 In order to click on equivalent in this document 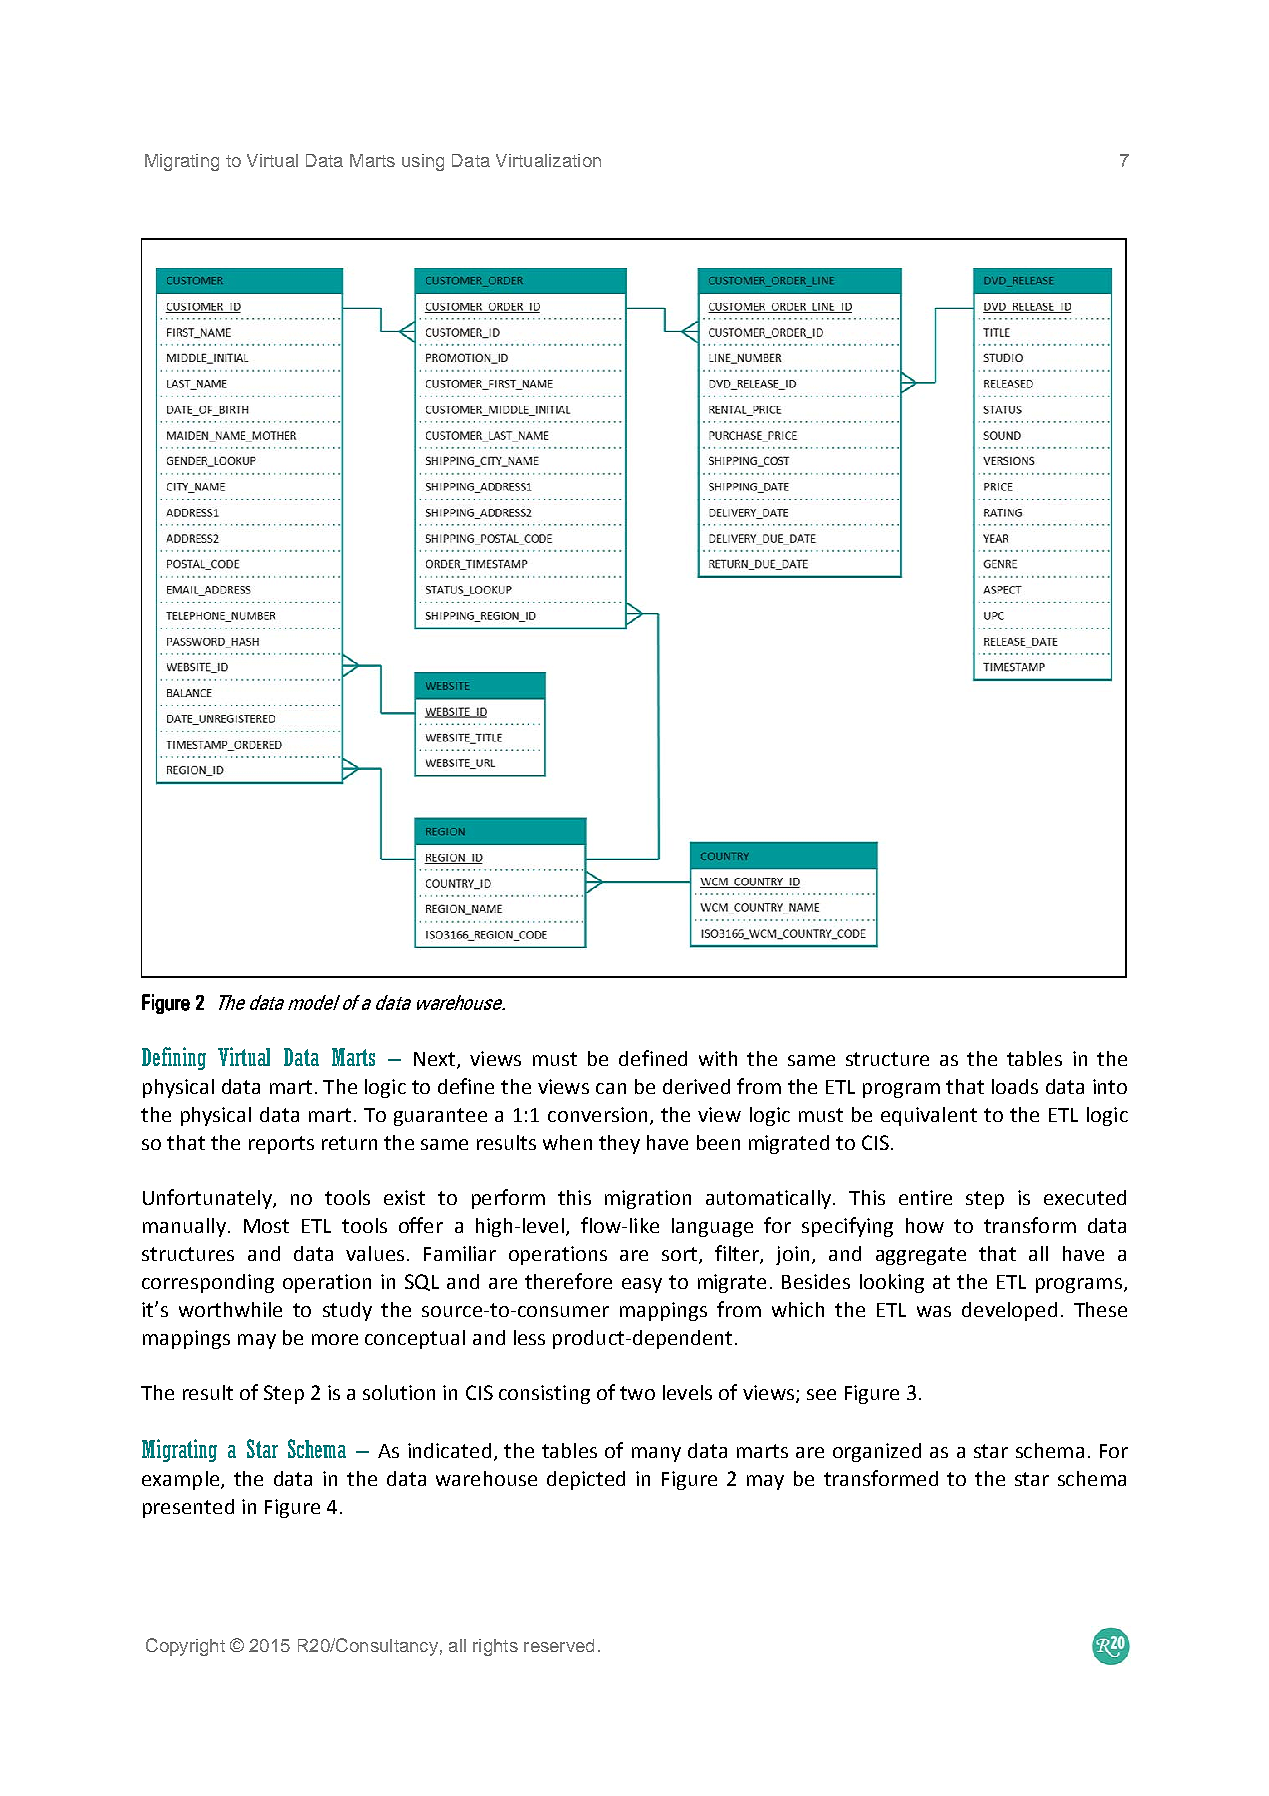, I will do `click(929, 1116)`.
